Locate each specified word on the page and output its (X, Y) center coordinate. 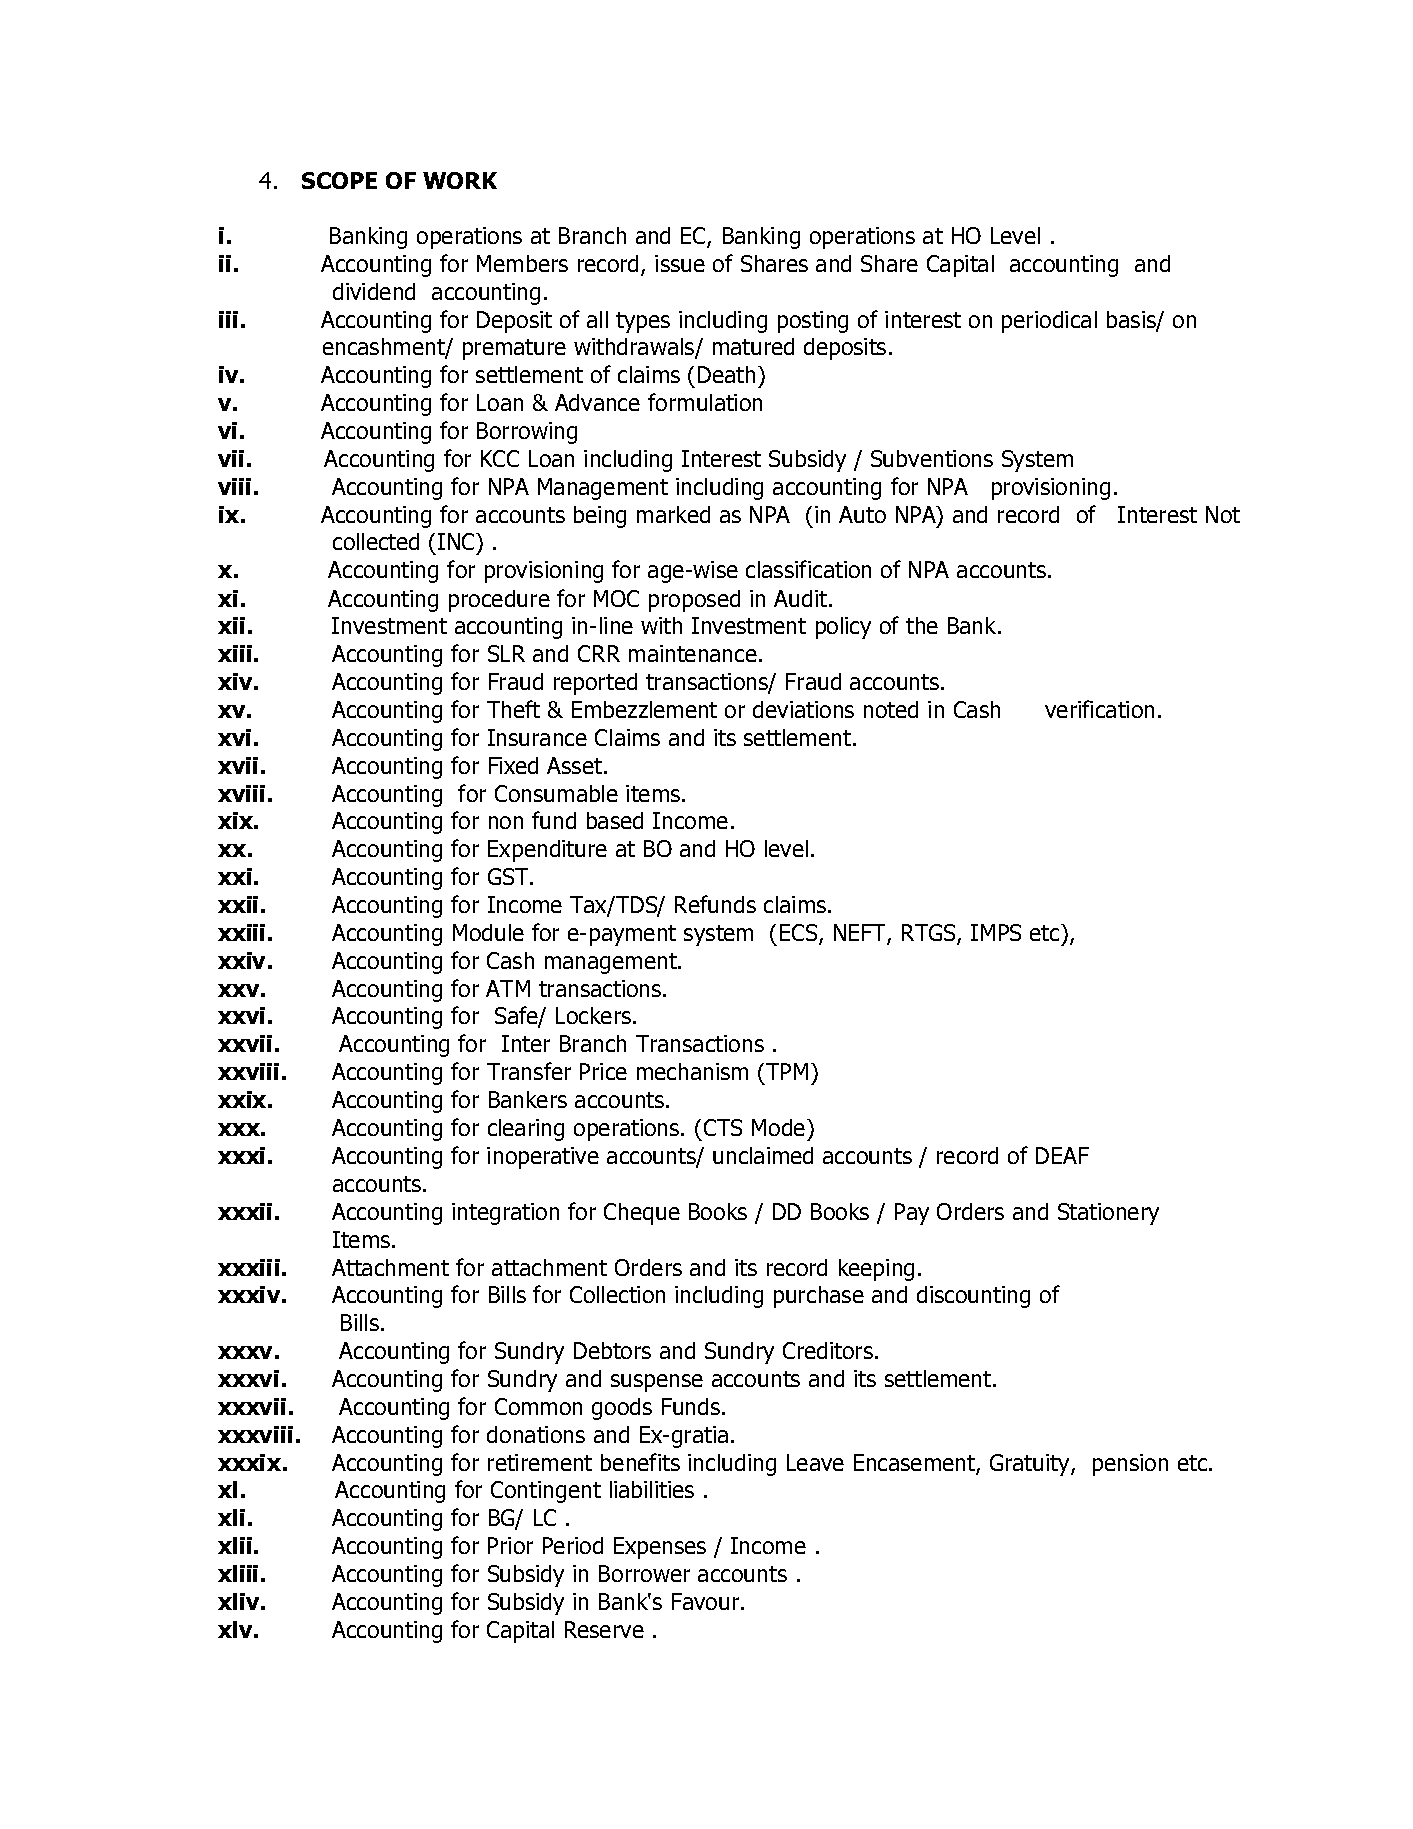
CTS (723, 1127)
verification (1099, 709)
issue (680, 263)
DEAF (1062, 1155)
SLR (506, 653)
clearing (526, 1130)
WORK (460, 180)
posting (813, 322)
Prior (510, 1545)
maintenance (693, 653)
